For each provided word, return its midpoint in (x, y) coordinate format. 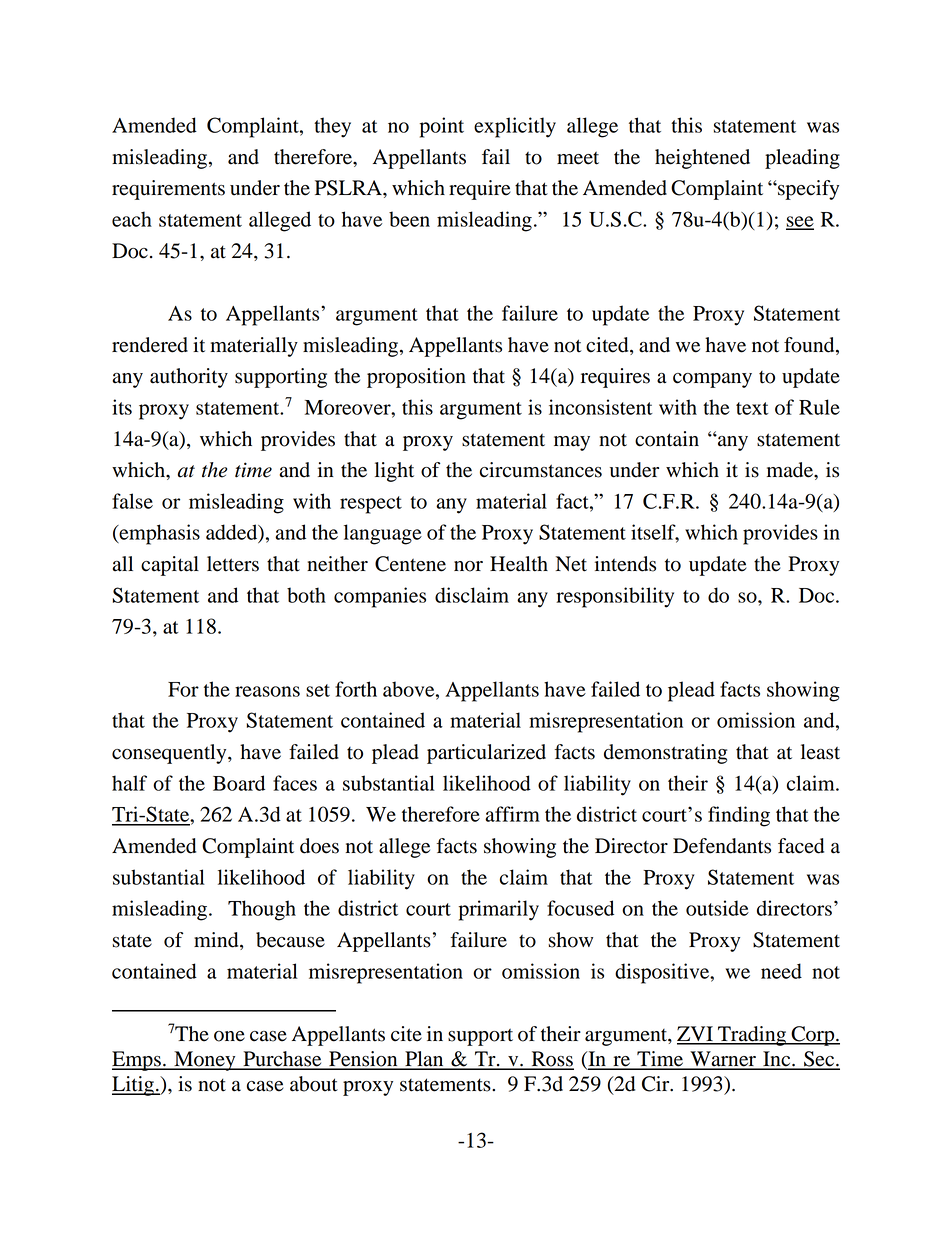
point (442, 127)
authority (189, 378)
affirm (512, 814)
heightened (702, 159)
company (712, 380)
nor (468, 566)
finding (739, 816)
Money (205, 1061)
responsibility (615, 597)
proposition (416, 378)
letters (233, 564)
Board (239, 783)
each (132, 219)
